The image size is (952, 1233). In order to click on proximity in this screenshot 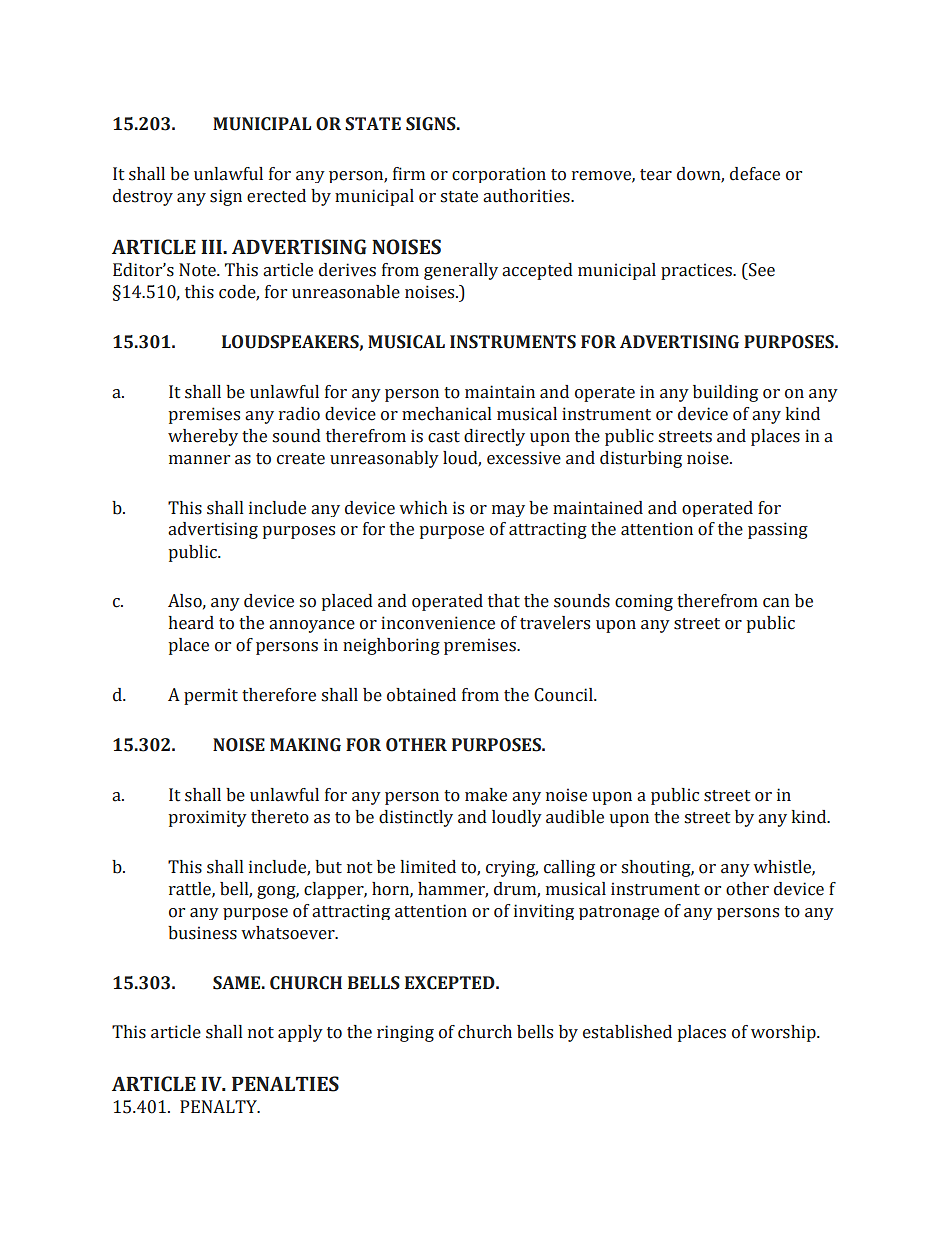, I will do `click(208, 818)`.
